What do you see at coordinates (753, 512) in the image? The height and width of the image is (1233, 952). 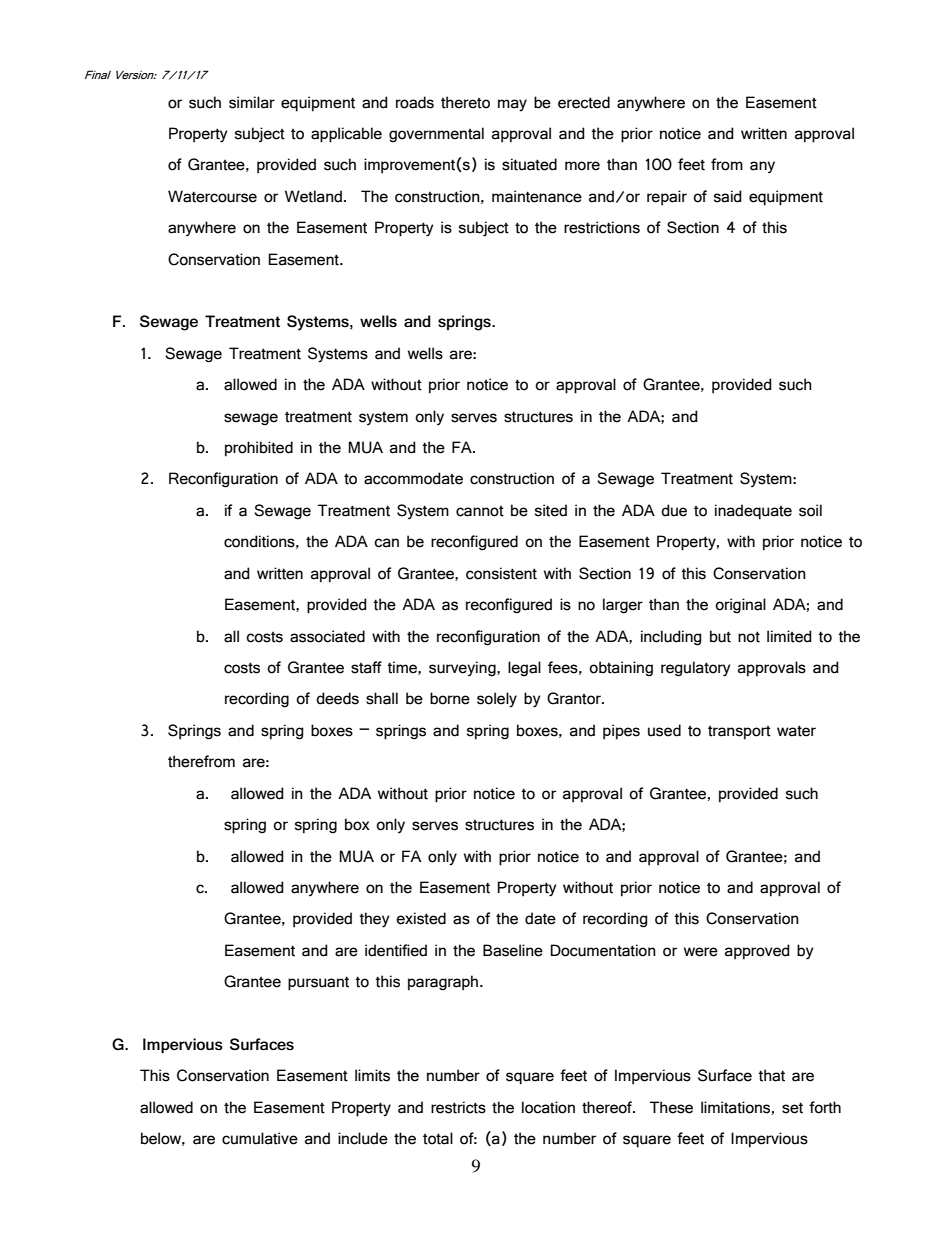 I see `inadequate` at bounding box center [753, 512].
